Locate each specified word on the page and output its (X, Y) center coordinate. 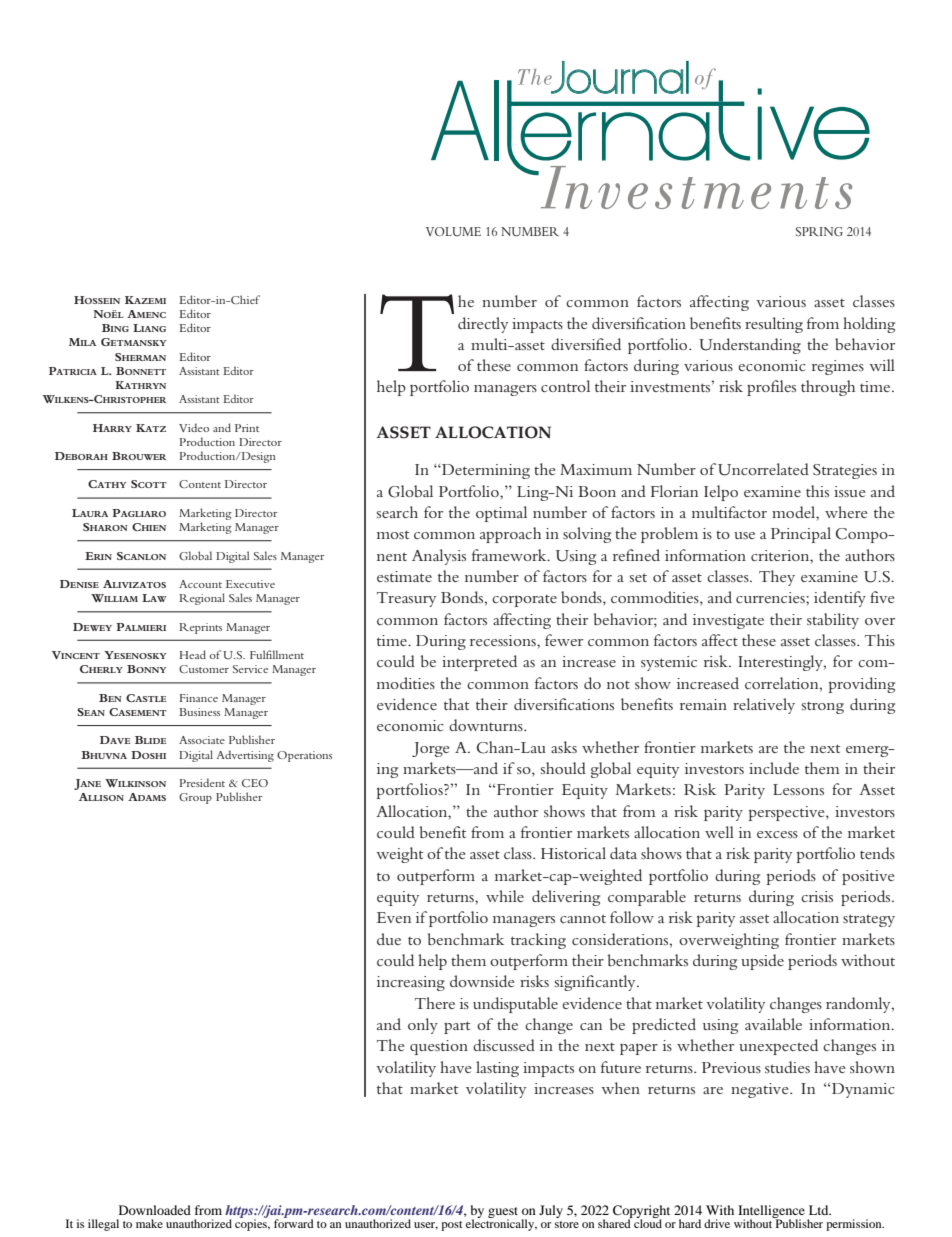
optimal (501, 514)
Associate (202, 740)
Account (200, 584)
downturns (487, 725)
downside (482, 981)
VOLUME (453, 231)
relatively (764, 706)
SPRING (819, 232)
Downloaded (155, 1210)
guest (503, 1213)
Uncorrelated (763, 469)
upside (762, 962)
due (389, 939)
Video (194, 427)
